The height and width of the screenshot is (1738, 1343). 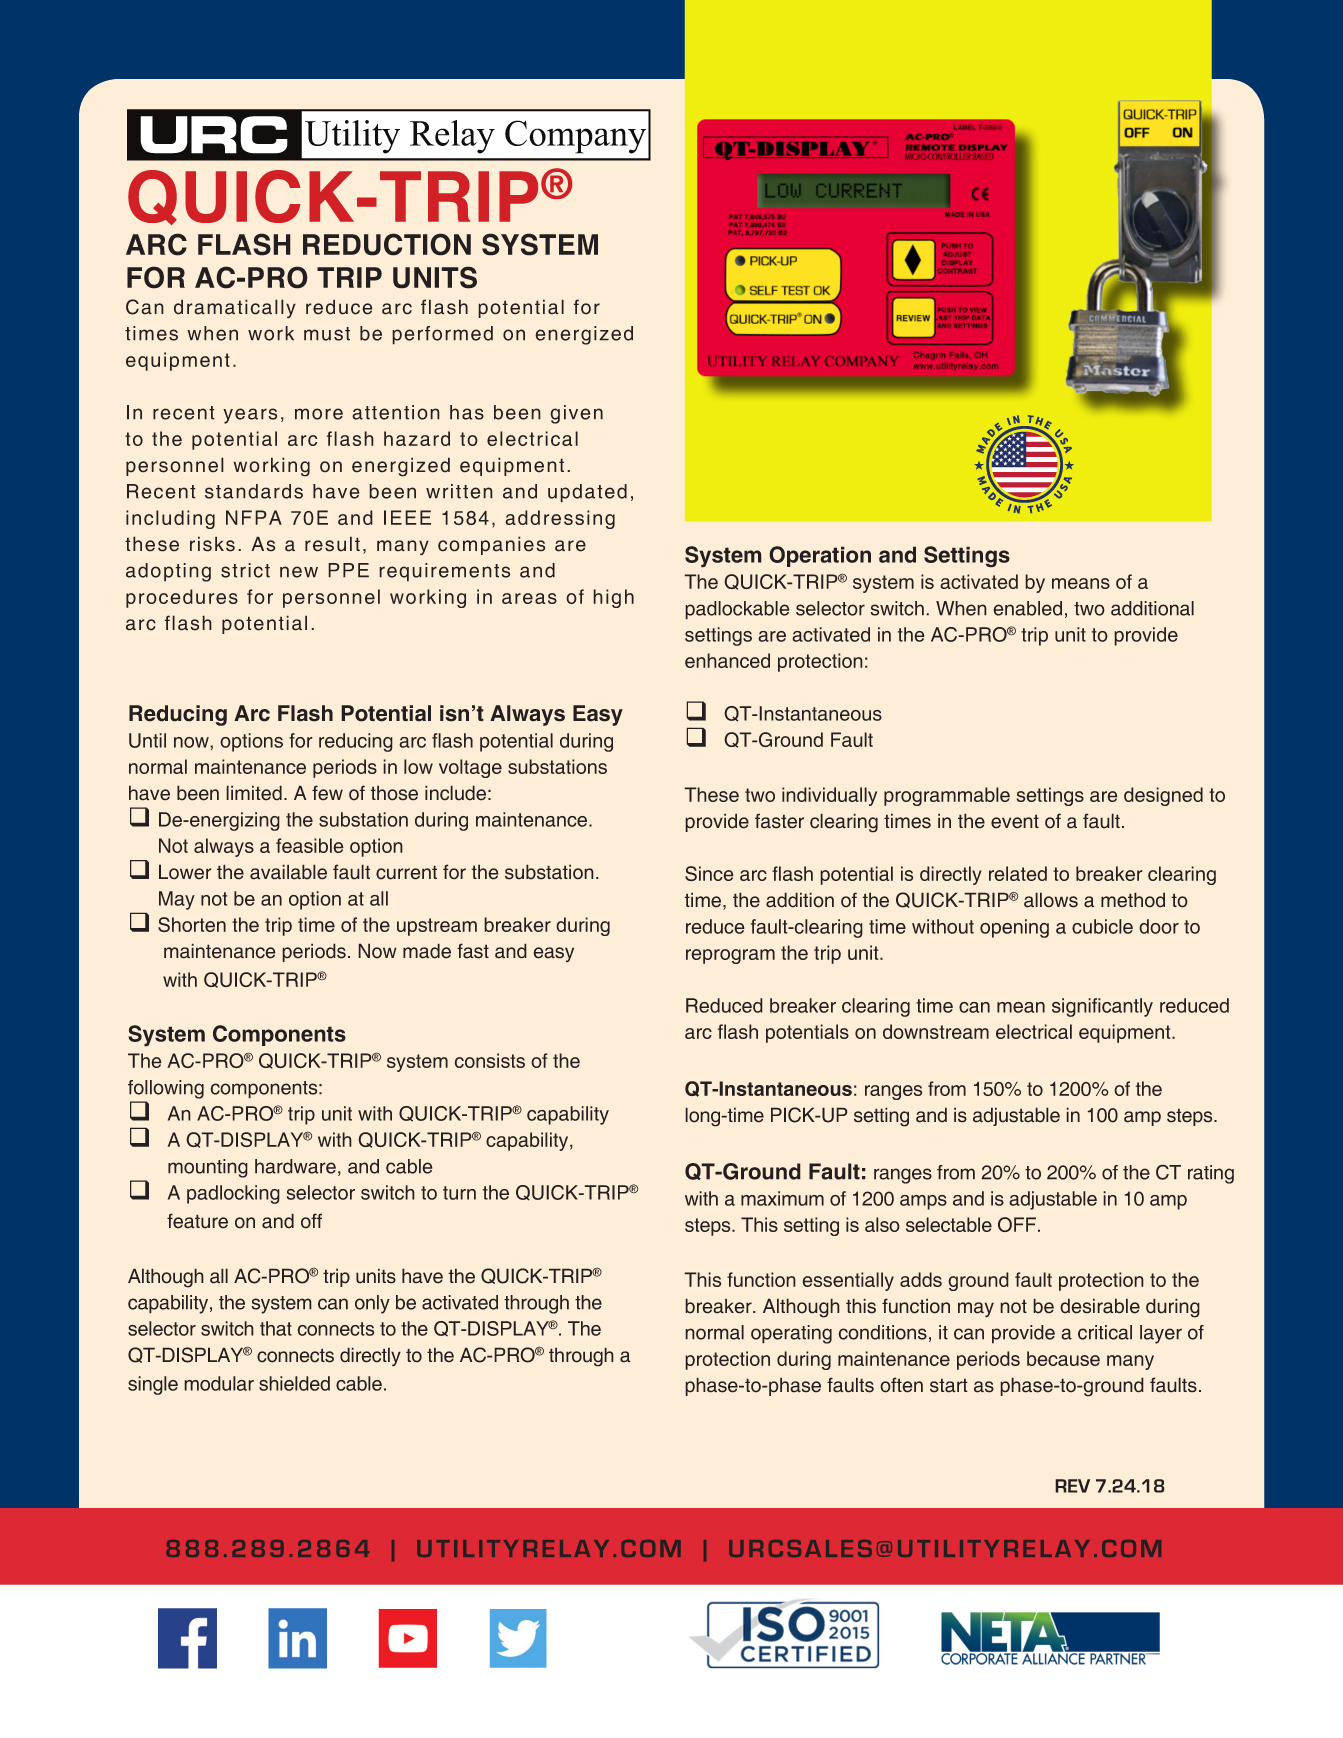 What do you see at coordinates (901, 1385) in the screenshot?
I see `often` at bounding box center [901, 1385].
